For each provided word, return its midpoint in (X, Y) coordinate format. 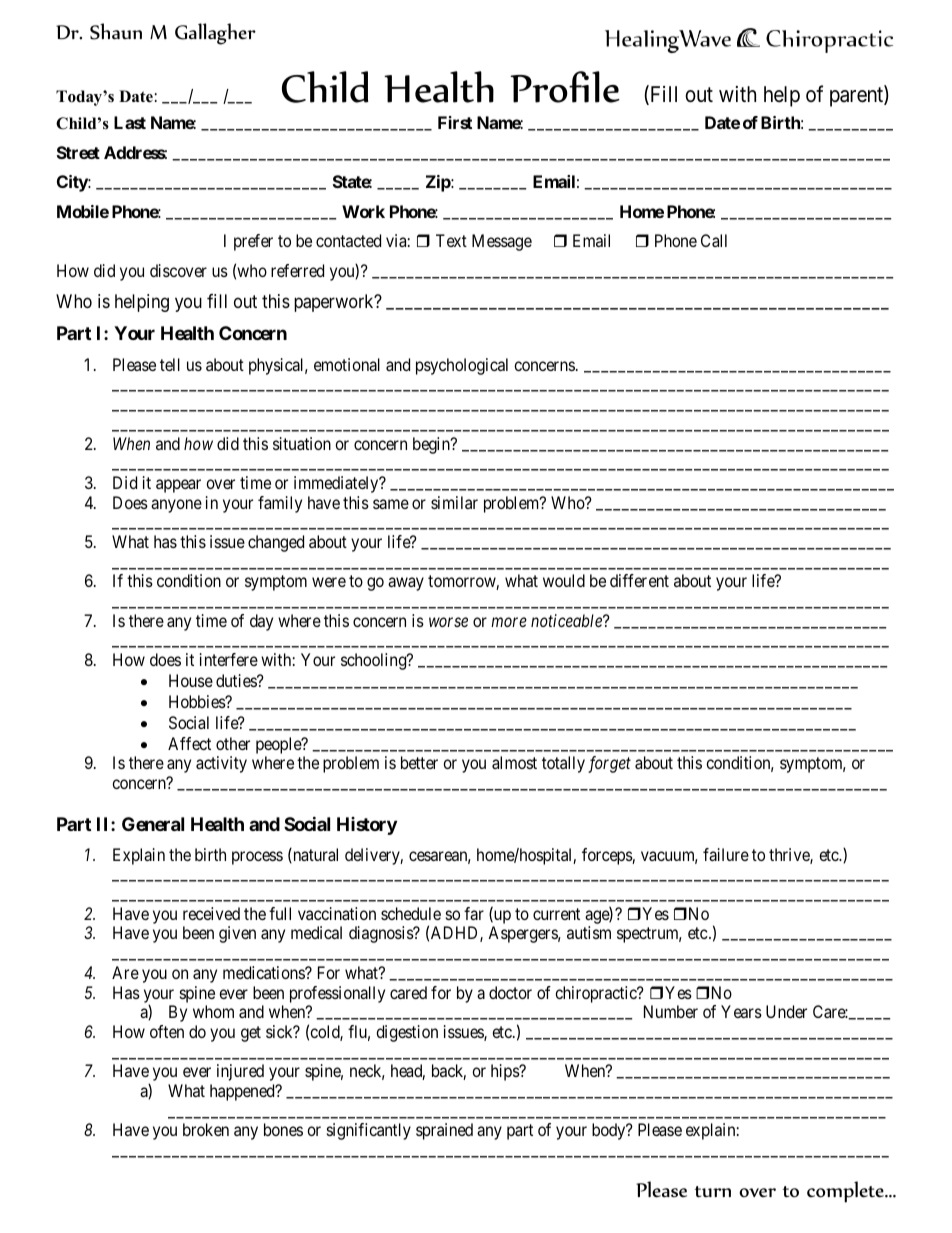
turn (713, 1192)
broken (206, 1129)
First (455, 122)
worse (448, 622)
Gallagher (215, 34)
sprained (444, 1131)
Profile (565, 87)
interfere (229, 659)
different (639, 580)
